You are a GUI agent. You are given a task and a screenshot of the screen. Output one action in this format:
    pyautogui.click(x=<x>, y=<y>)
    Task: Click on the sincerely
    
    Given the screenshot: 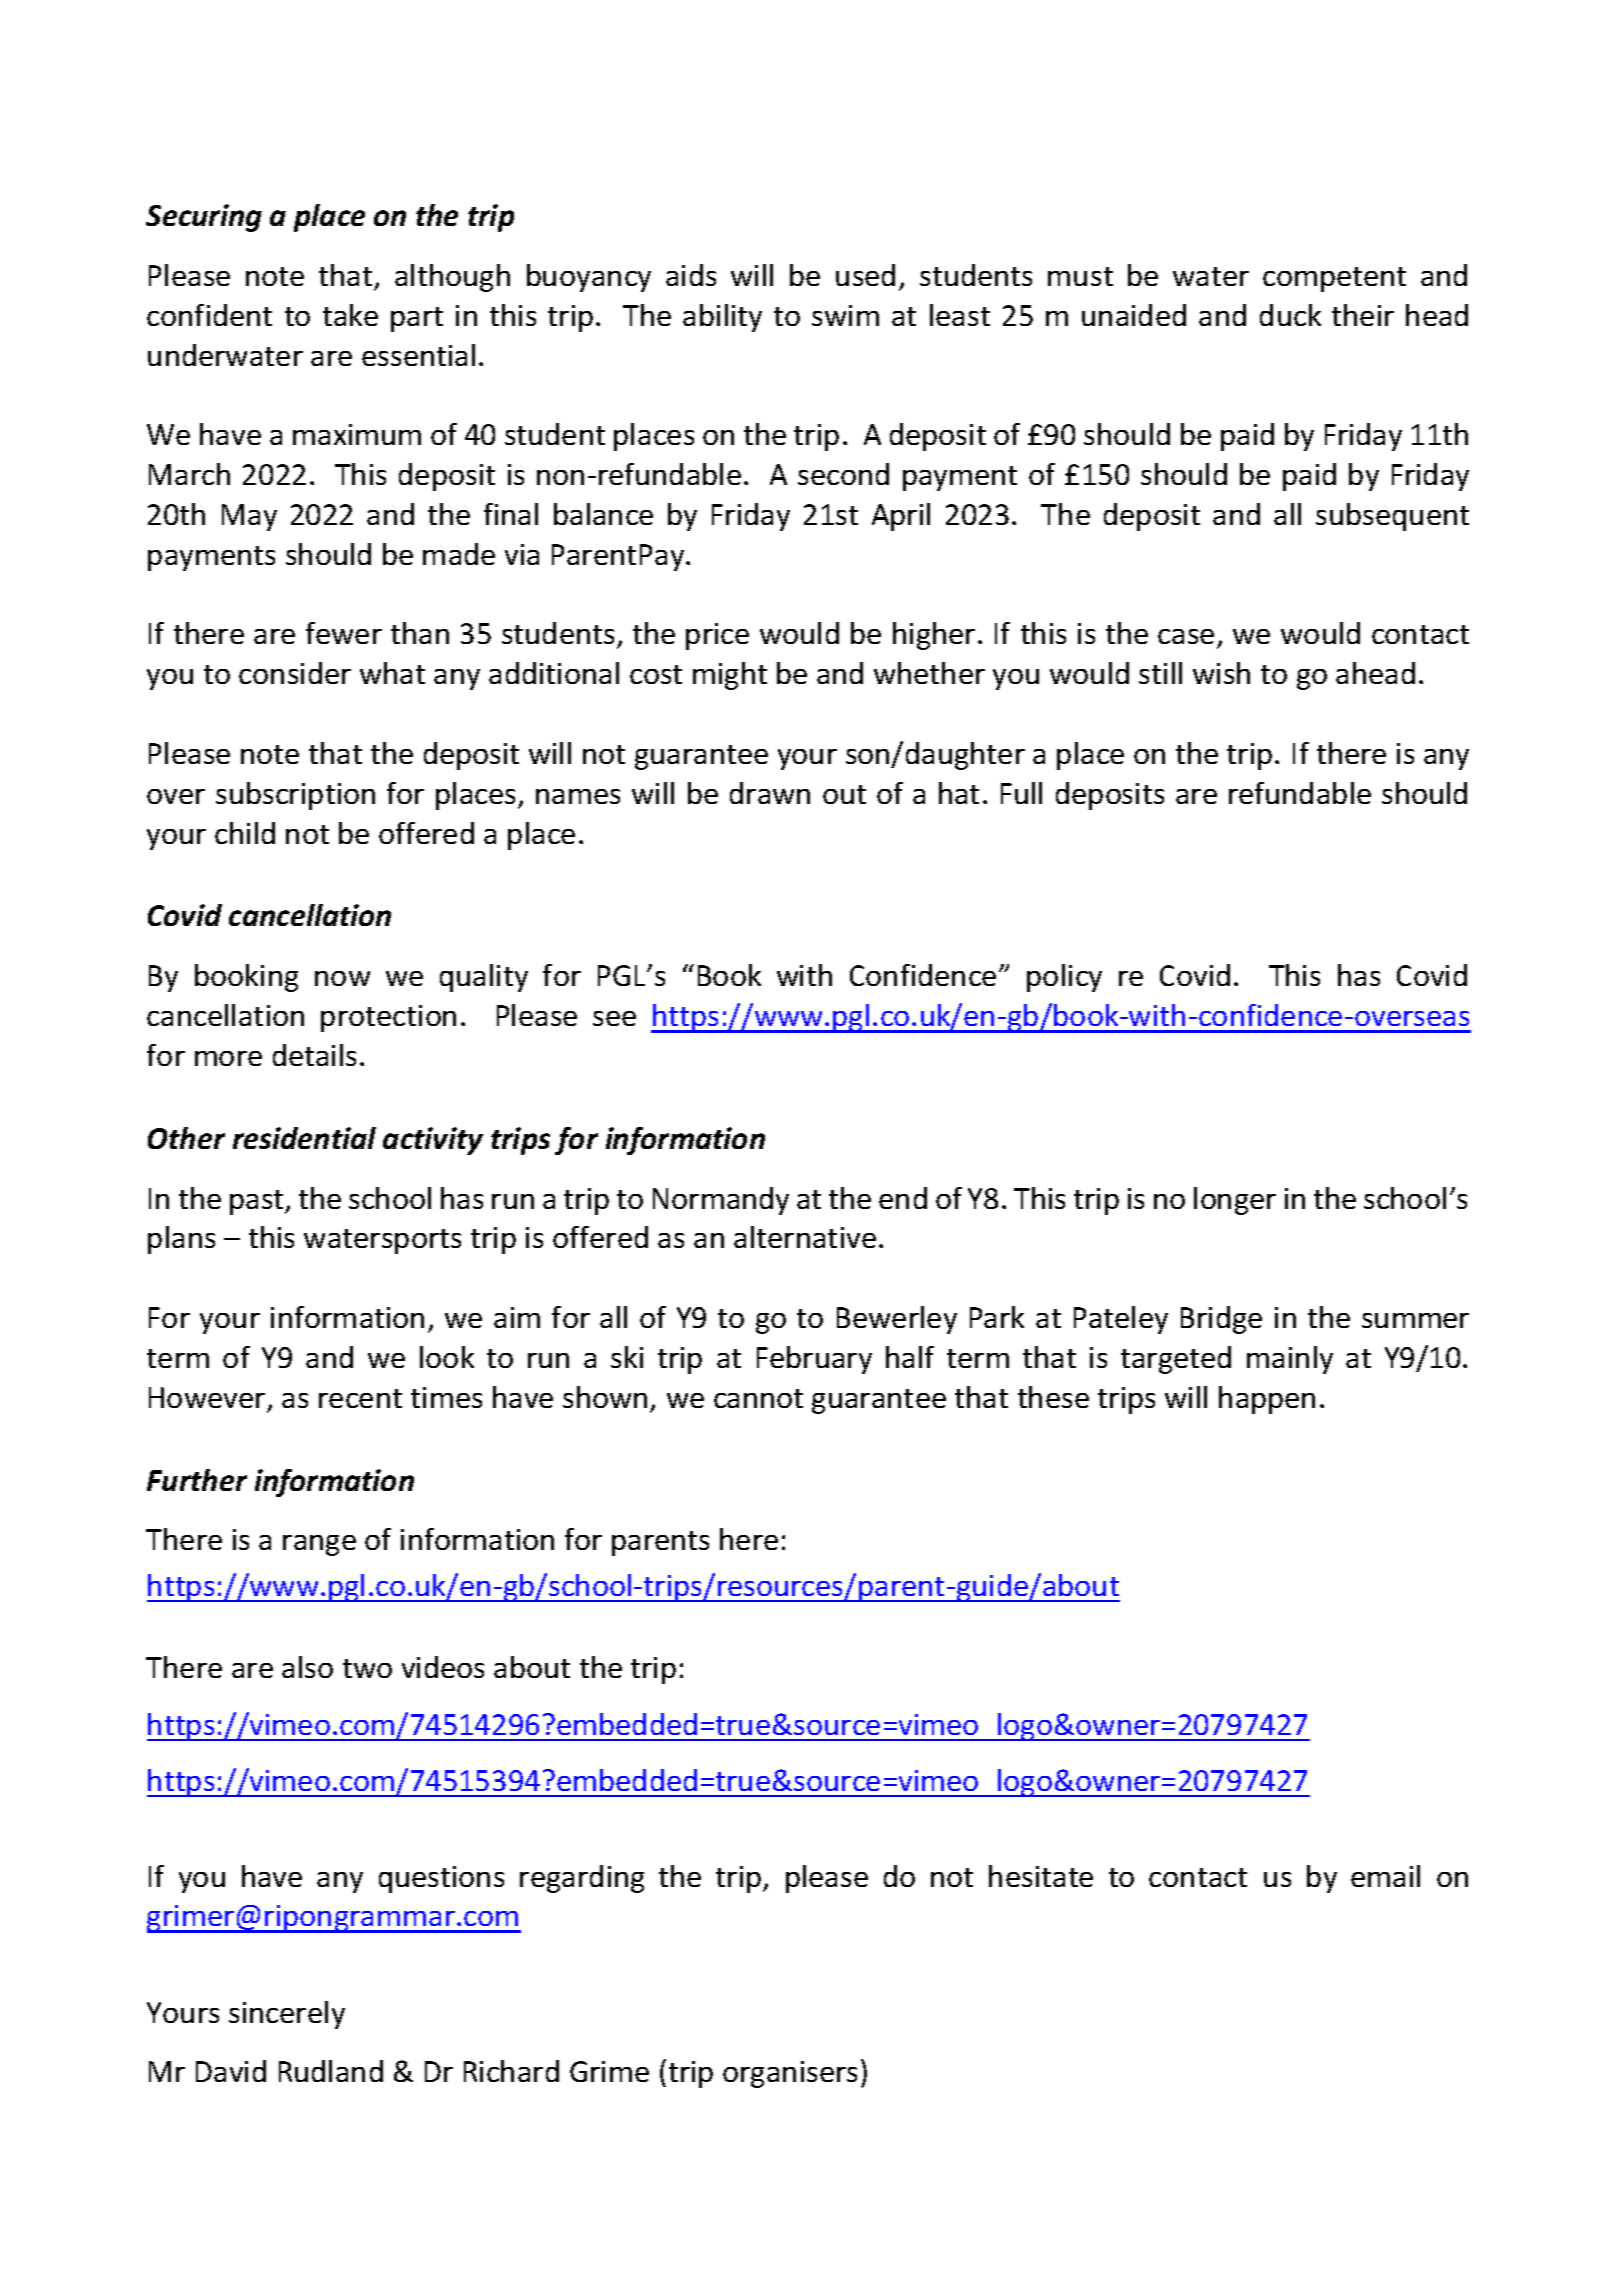 What is the action you would take?
    pyautogui.click(x=287, y=2015)
